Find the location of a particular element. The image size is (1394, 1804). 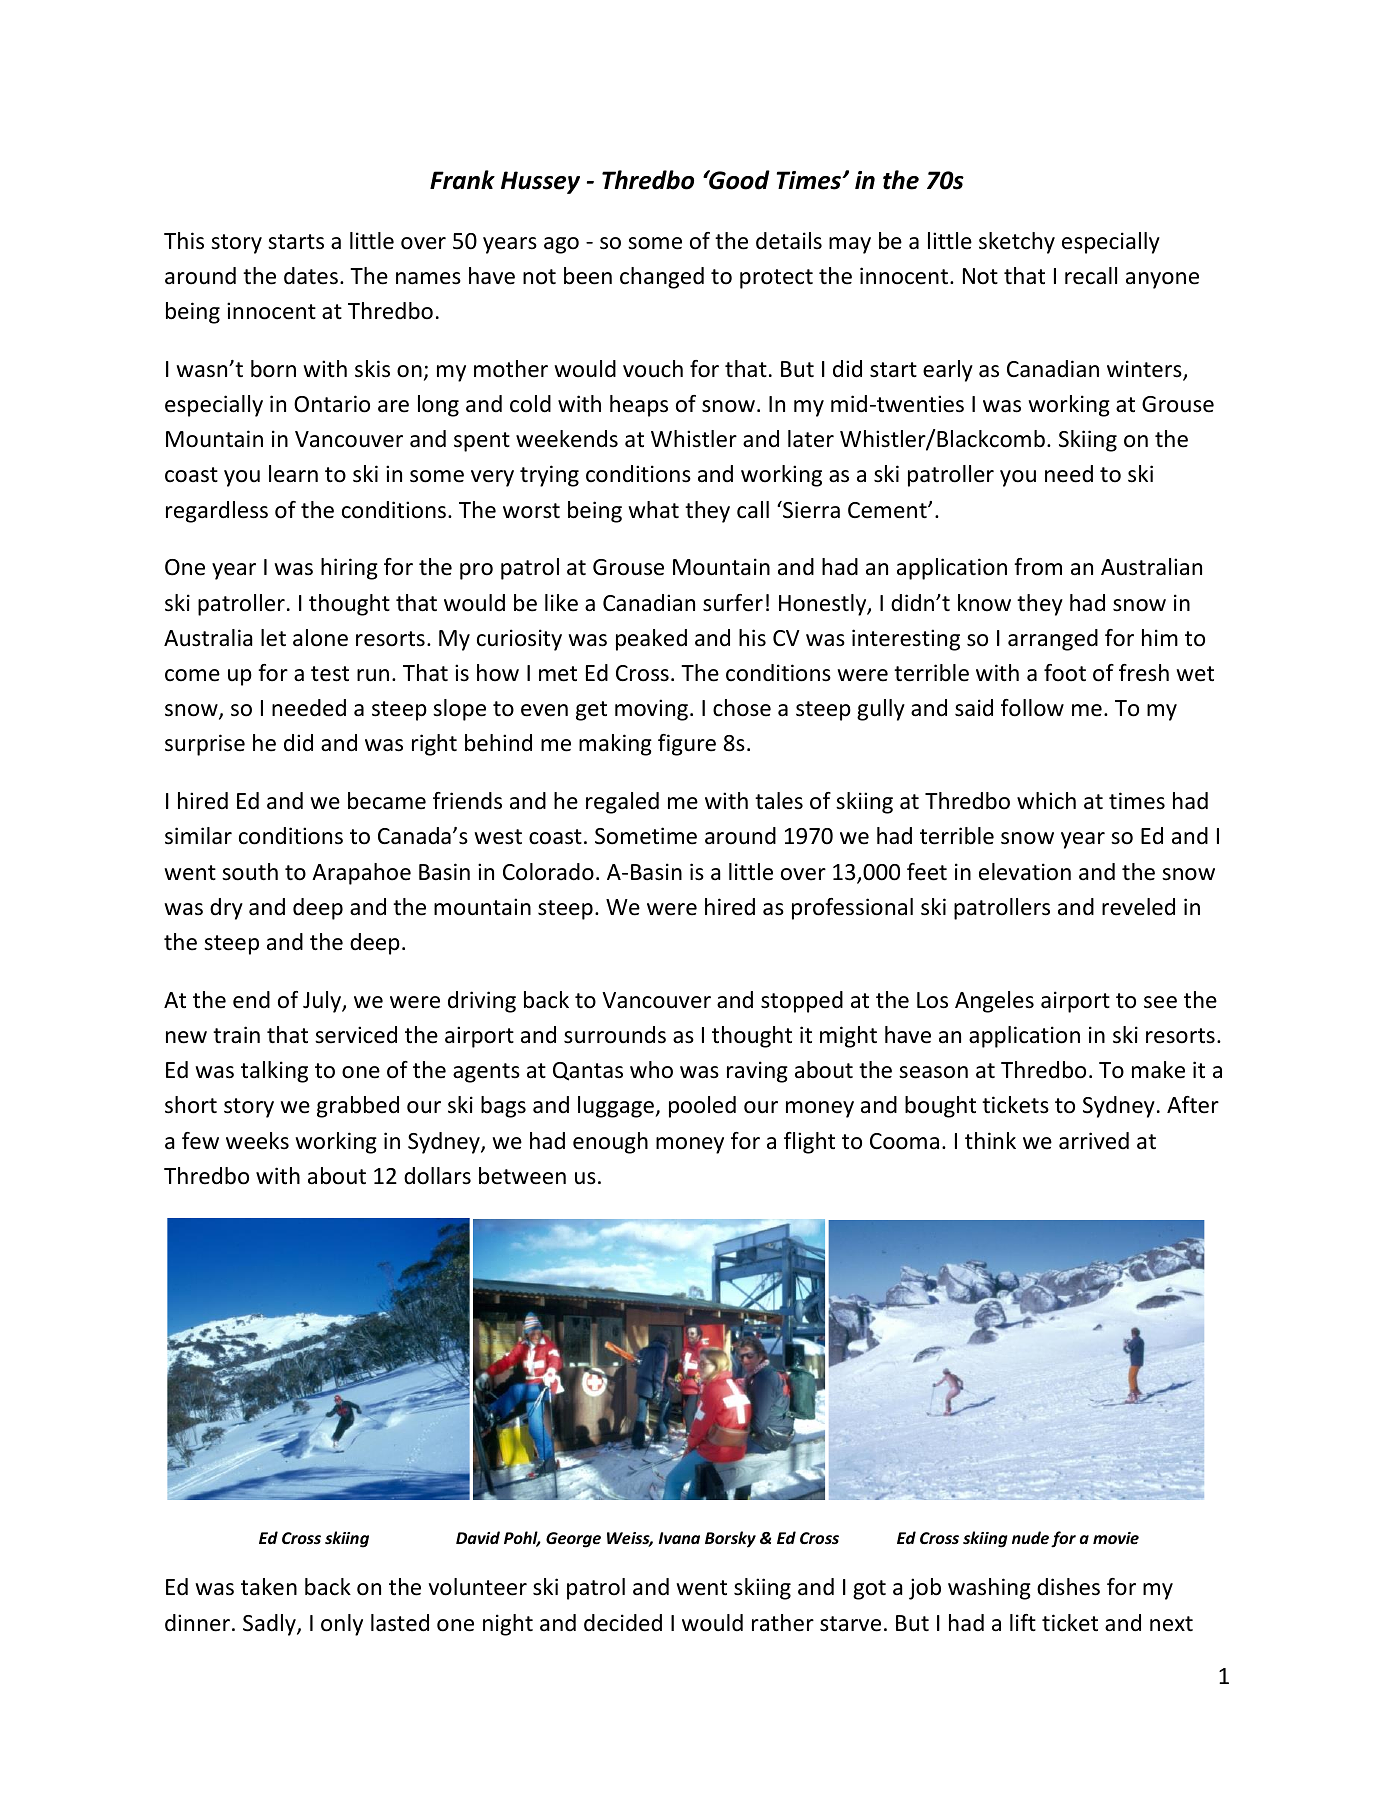

south is located at coordinates (250, 872).
